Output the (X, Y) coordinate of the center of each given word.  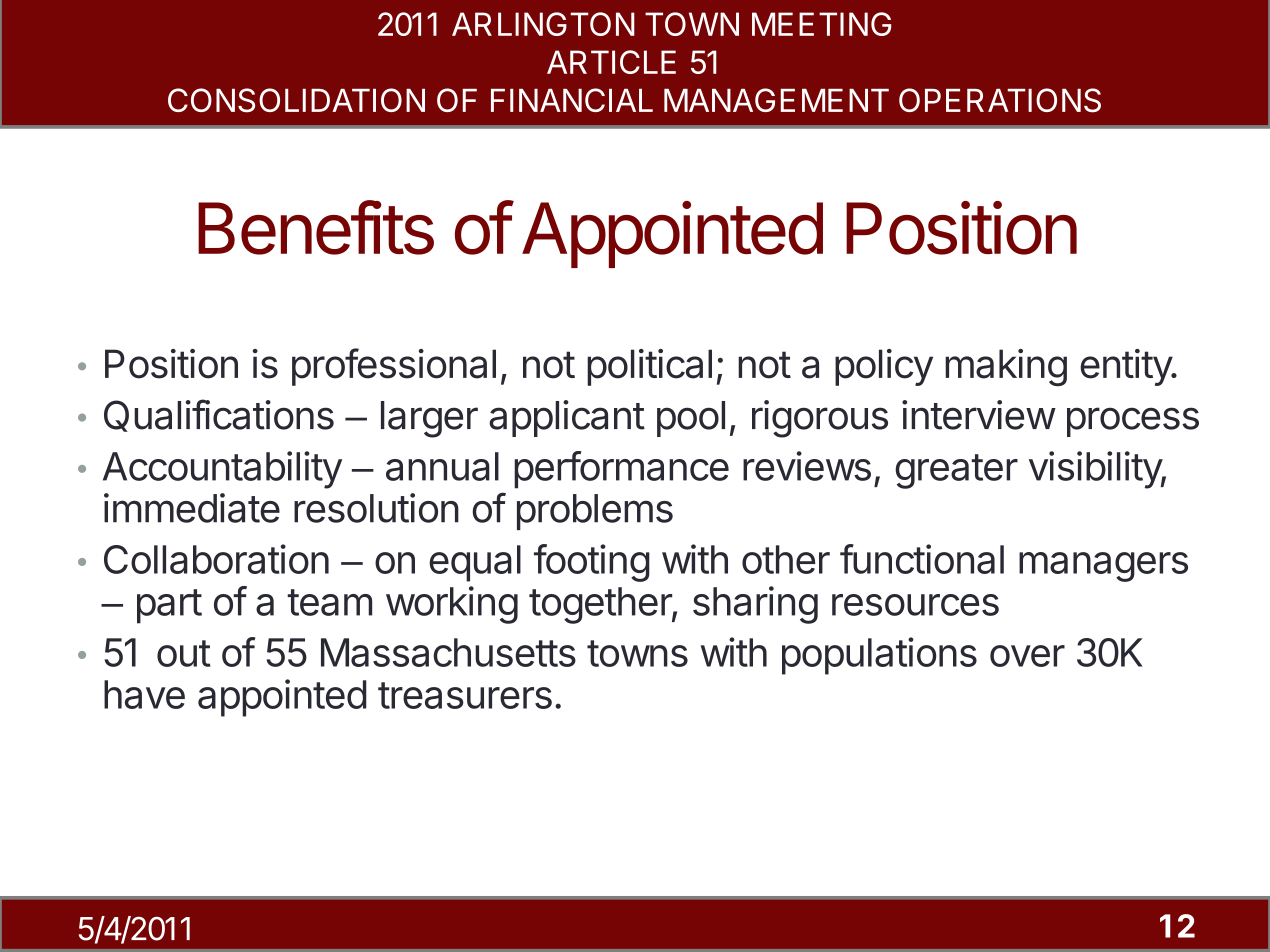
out (184, 653)
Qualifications (219, 415)
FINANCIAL (572, 100)
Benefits (316, 227)
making (1006, 367)
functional (922, 559)
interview (978, 415)
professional (394, 367)
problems (595, 512)
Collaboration (216, 559)
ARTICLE (611, 62)
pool (691, 419)
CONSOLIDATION (296, 100)
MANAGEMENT (776, 100)
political (649, 367)
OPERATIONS (1000, 100)
